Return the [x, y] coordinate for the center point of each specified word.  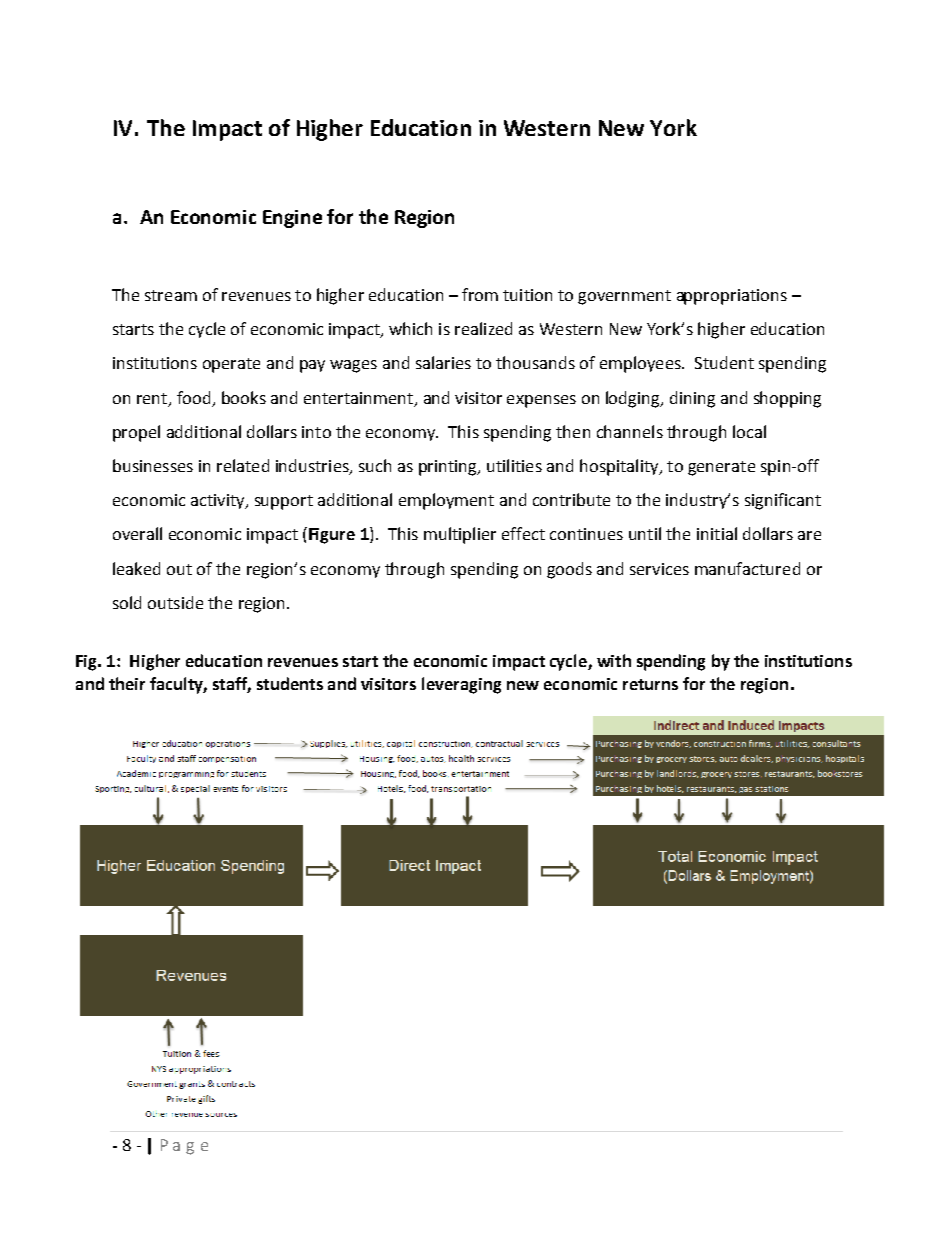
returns [650, 684]
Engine [292, 219]
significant [783, 501]
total [306, 773]
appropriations [732, 297]
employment [446, 501]
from [480, 294]
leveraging [461, 685]
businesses [153, 465]
